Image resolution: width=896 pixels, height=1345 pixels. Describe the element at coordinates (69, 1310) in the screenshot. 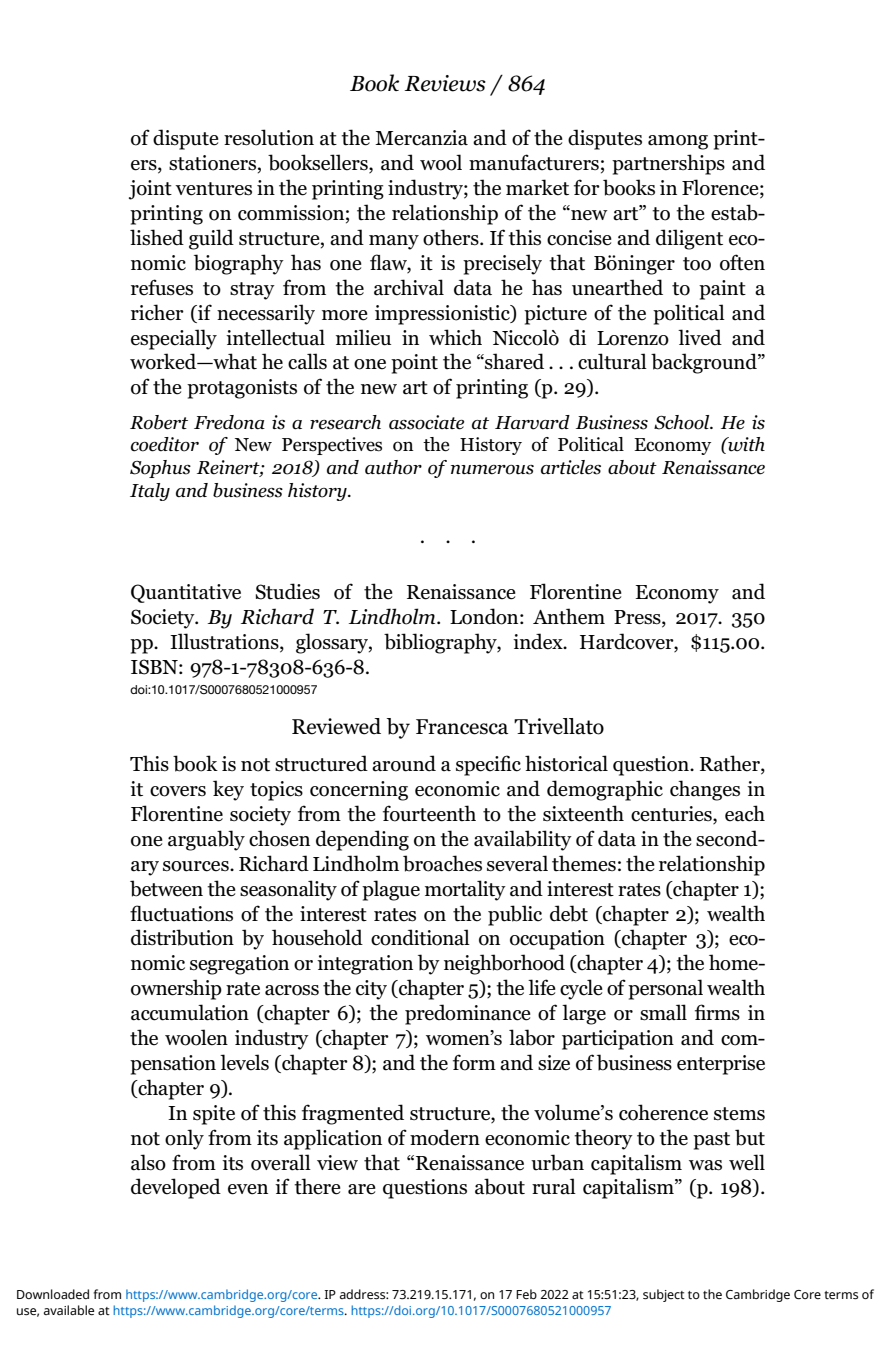

I see `available` at that location.
